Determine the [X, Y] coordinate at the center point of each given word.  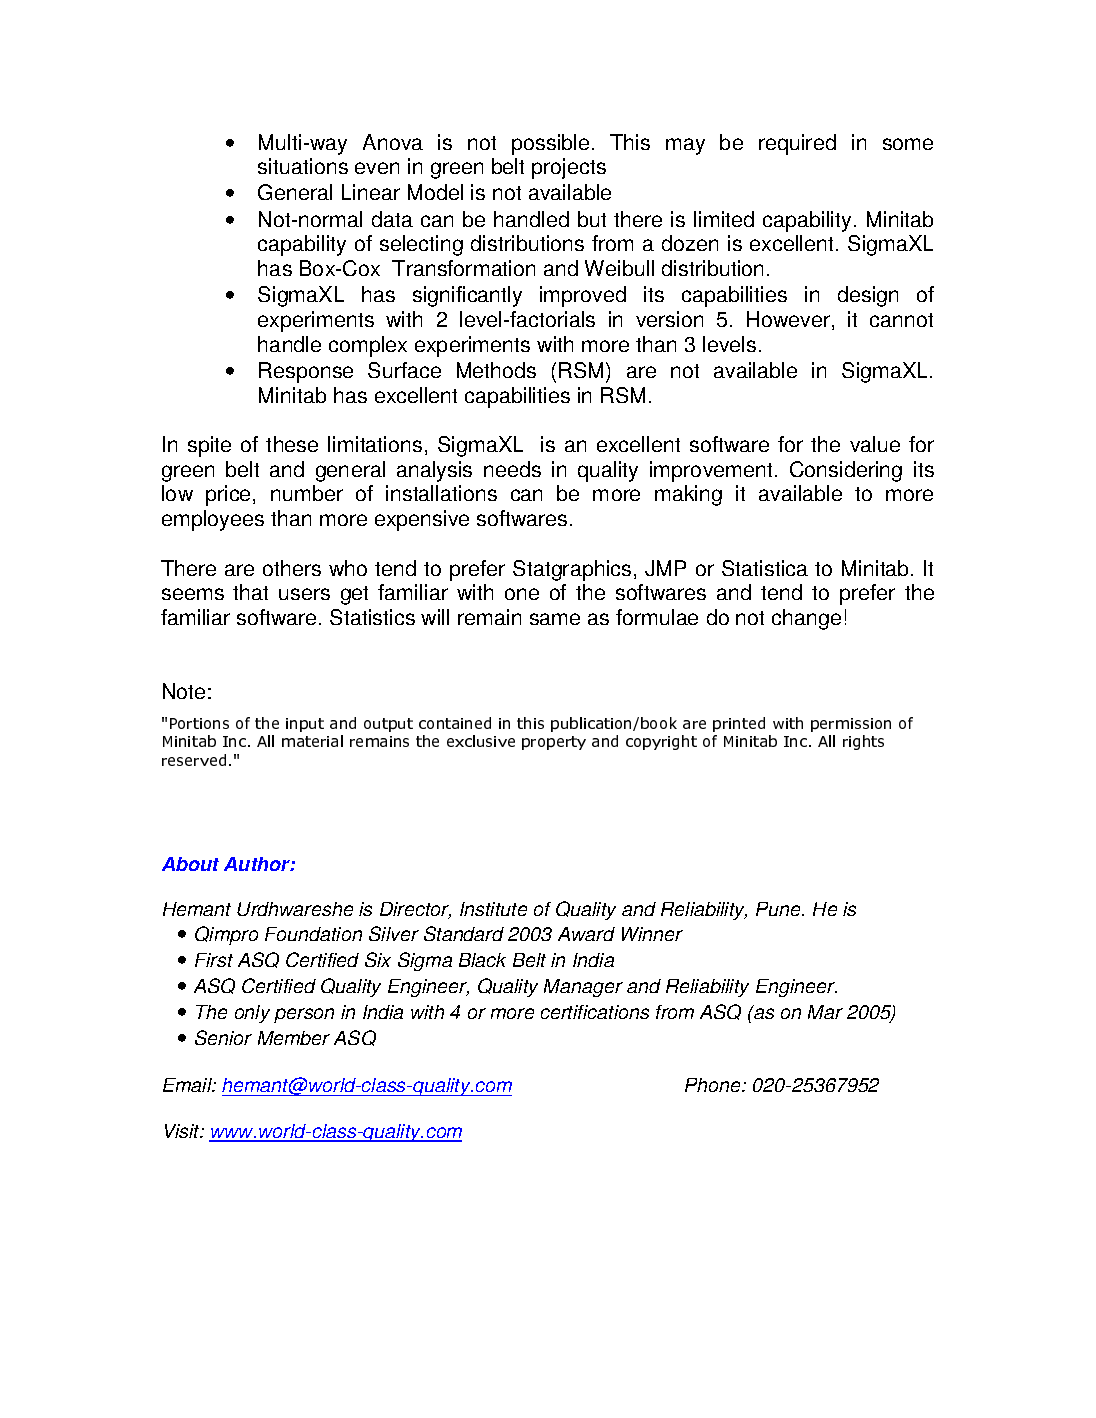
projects [569, 168]
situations [303, 166]
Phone [714, 1085]
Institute [493, 909]
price [228, 495]
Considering [846, 471]
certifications [595, 1012]
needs [512, 469]
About [190, 864]
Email [189, 1085]
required [797, 144]
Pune [780, 909]
